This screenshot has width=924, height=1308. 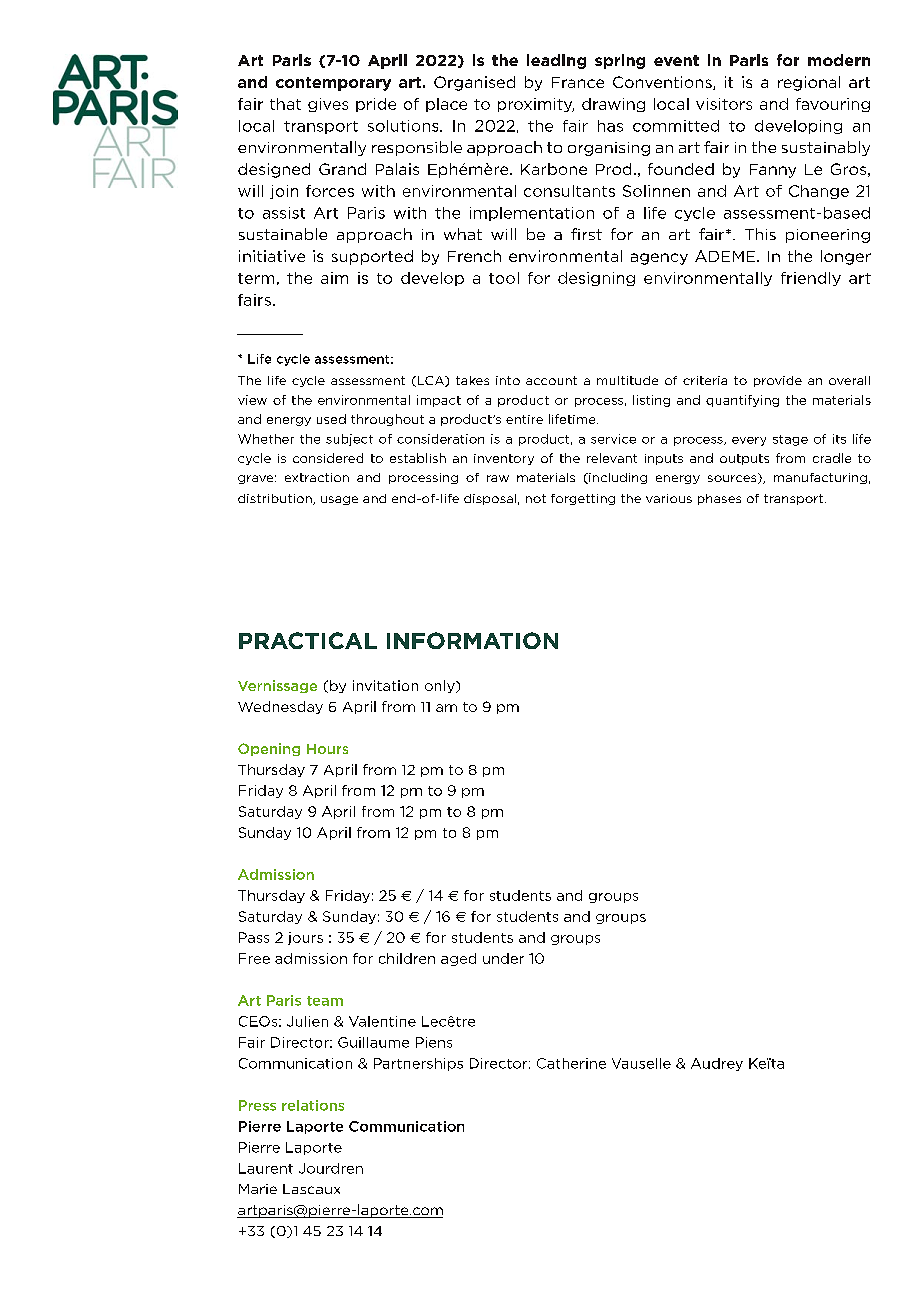 I want to click on regional, so click(x=809, y=83).
